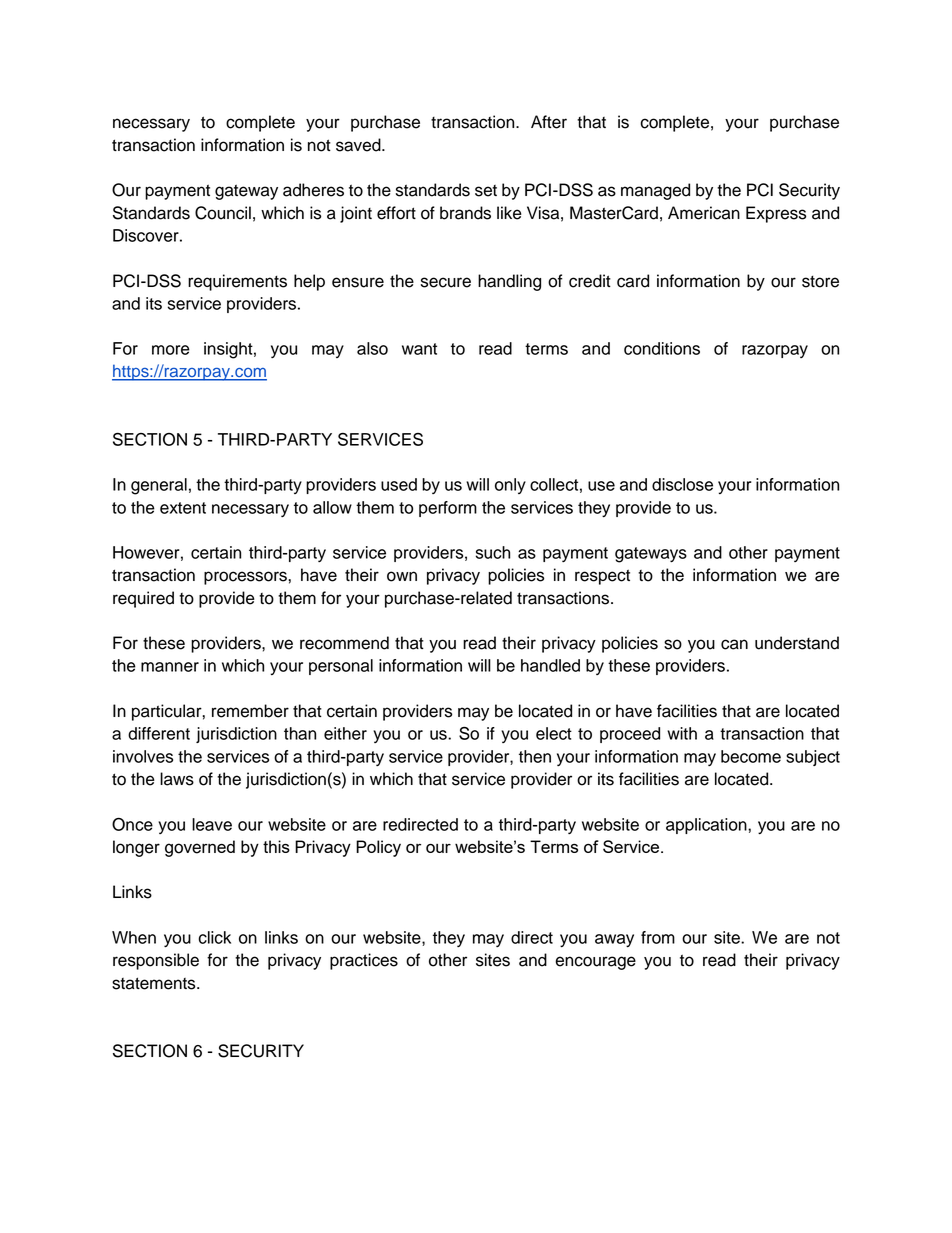  Describe the element at coordinates (682, 484) in the document. I see `disclose` at that location.
